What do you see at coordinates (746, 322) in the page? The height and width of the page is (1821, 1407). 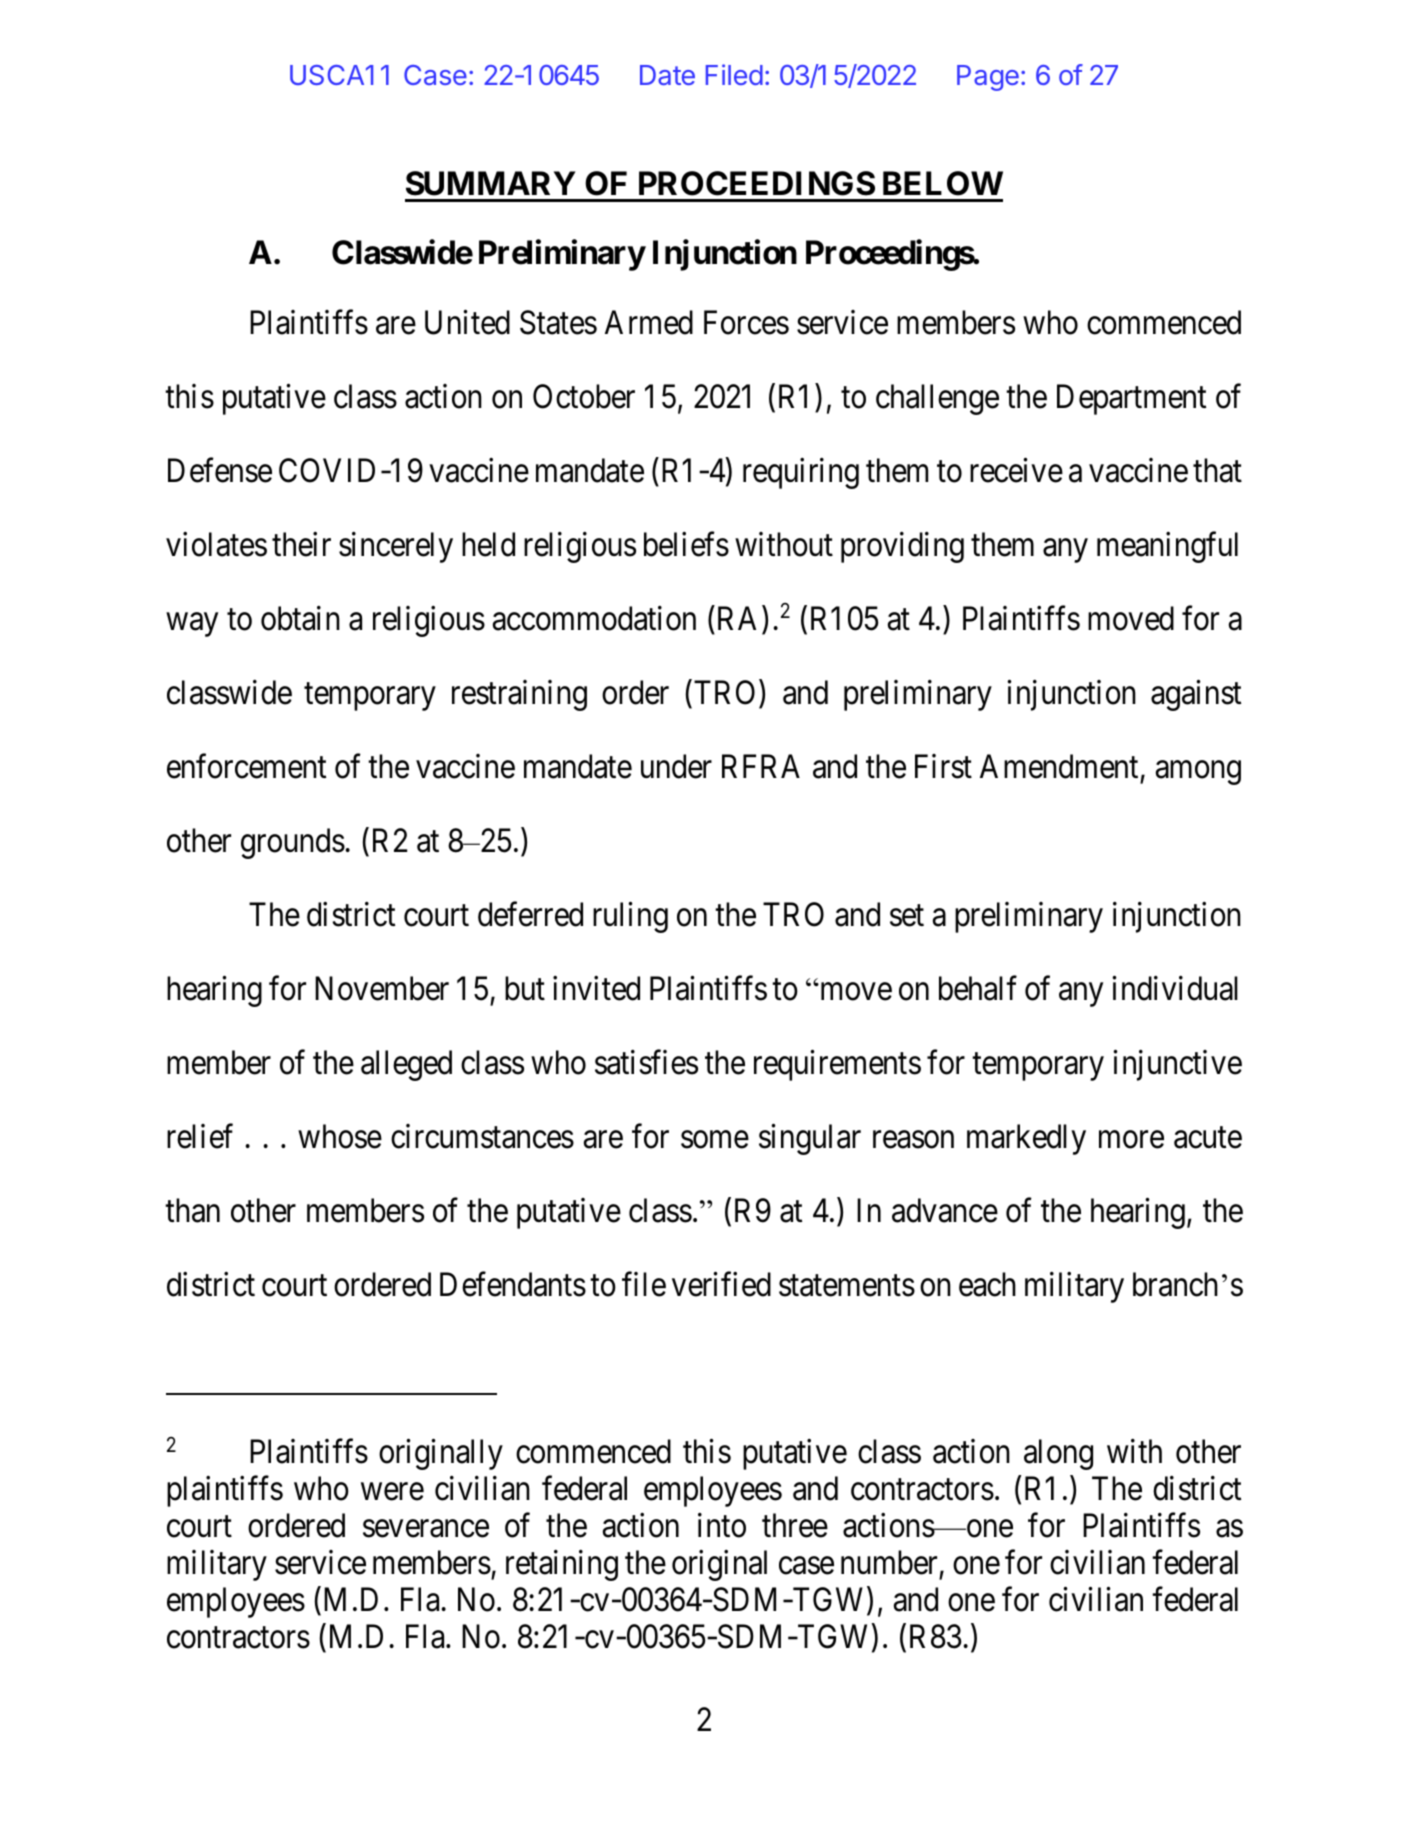 I see `Forces` at bounding box center [746, 322].
